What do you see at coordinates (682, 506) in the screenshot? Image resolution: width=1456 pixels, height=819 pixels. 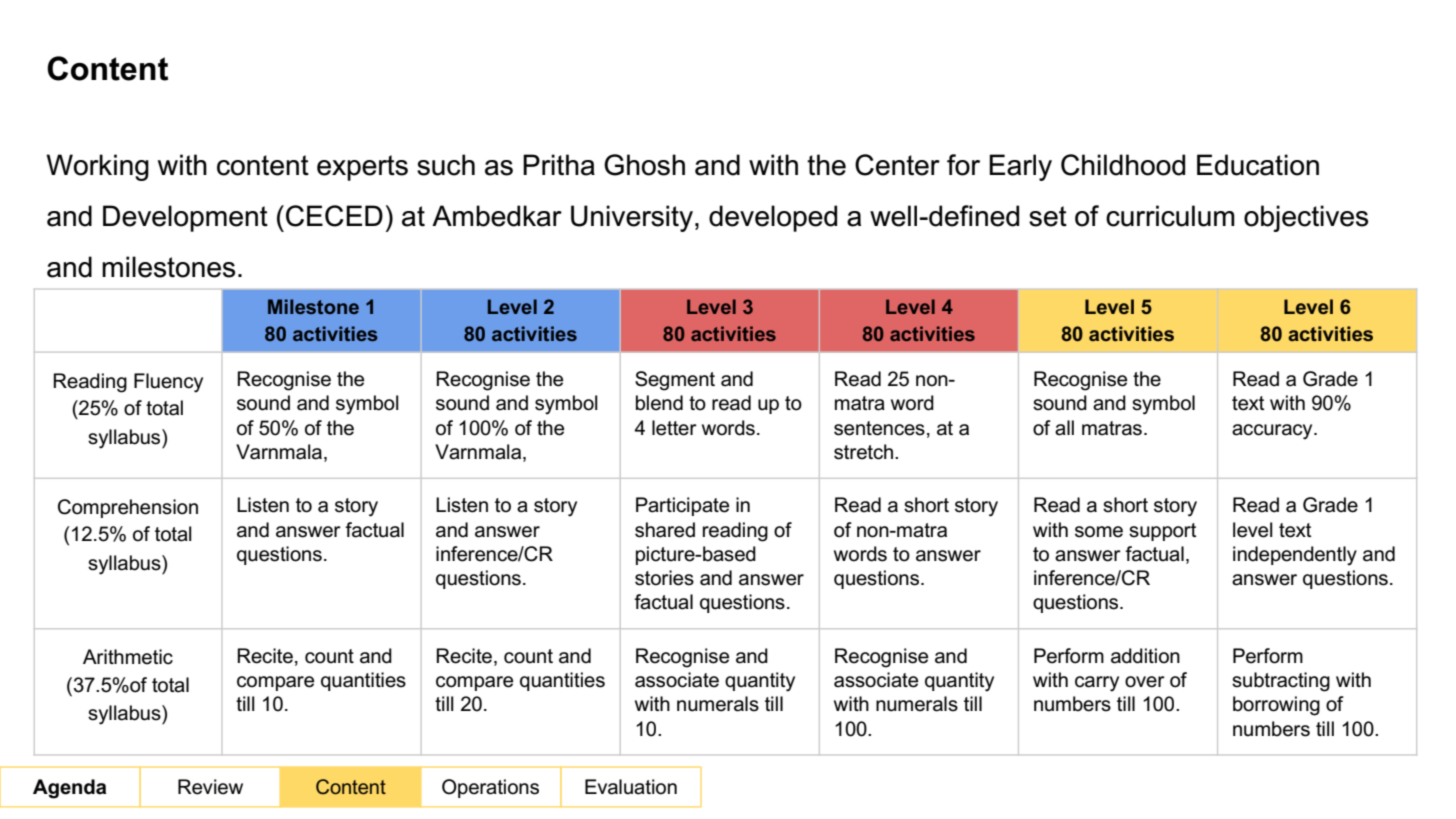 I see `Participate` at bounding box center [682, 506].
